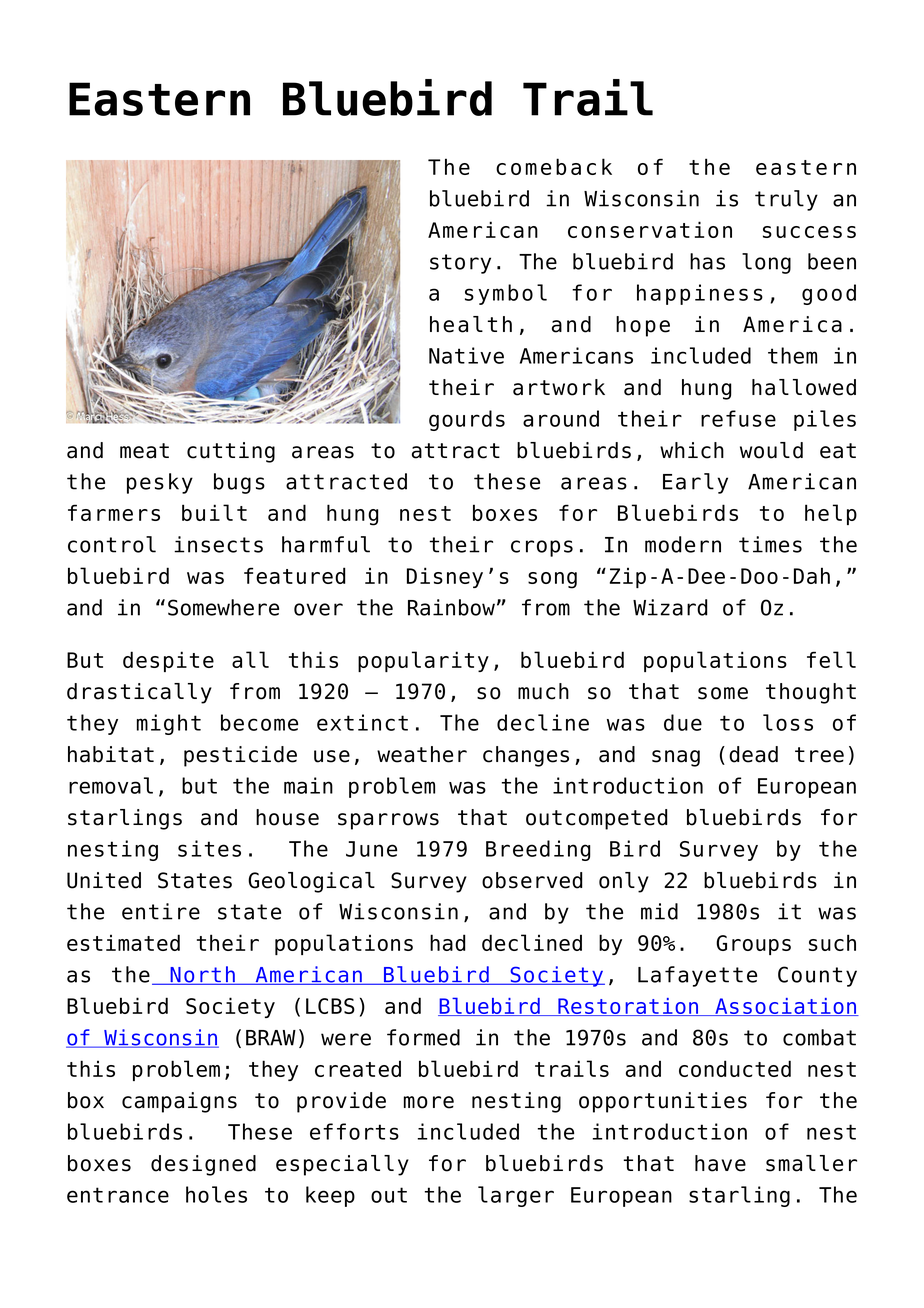  What do you see at coordinates (203, 1165) in the document?
I see `designed` at bounding box center [203, 1165].
